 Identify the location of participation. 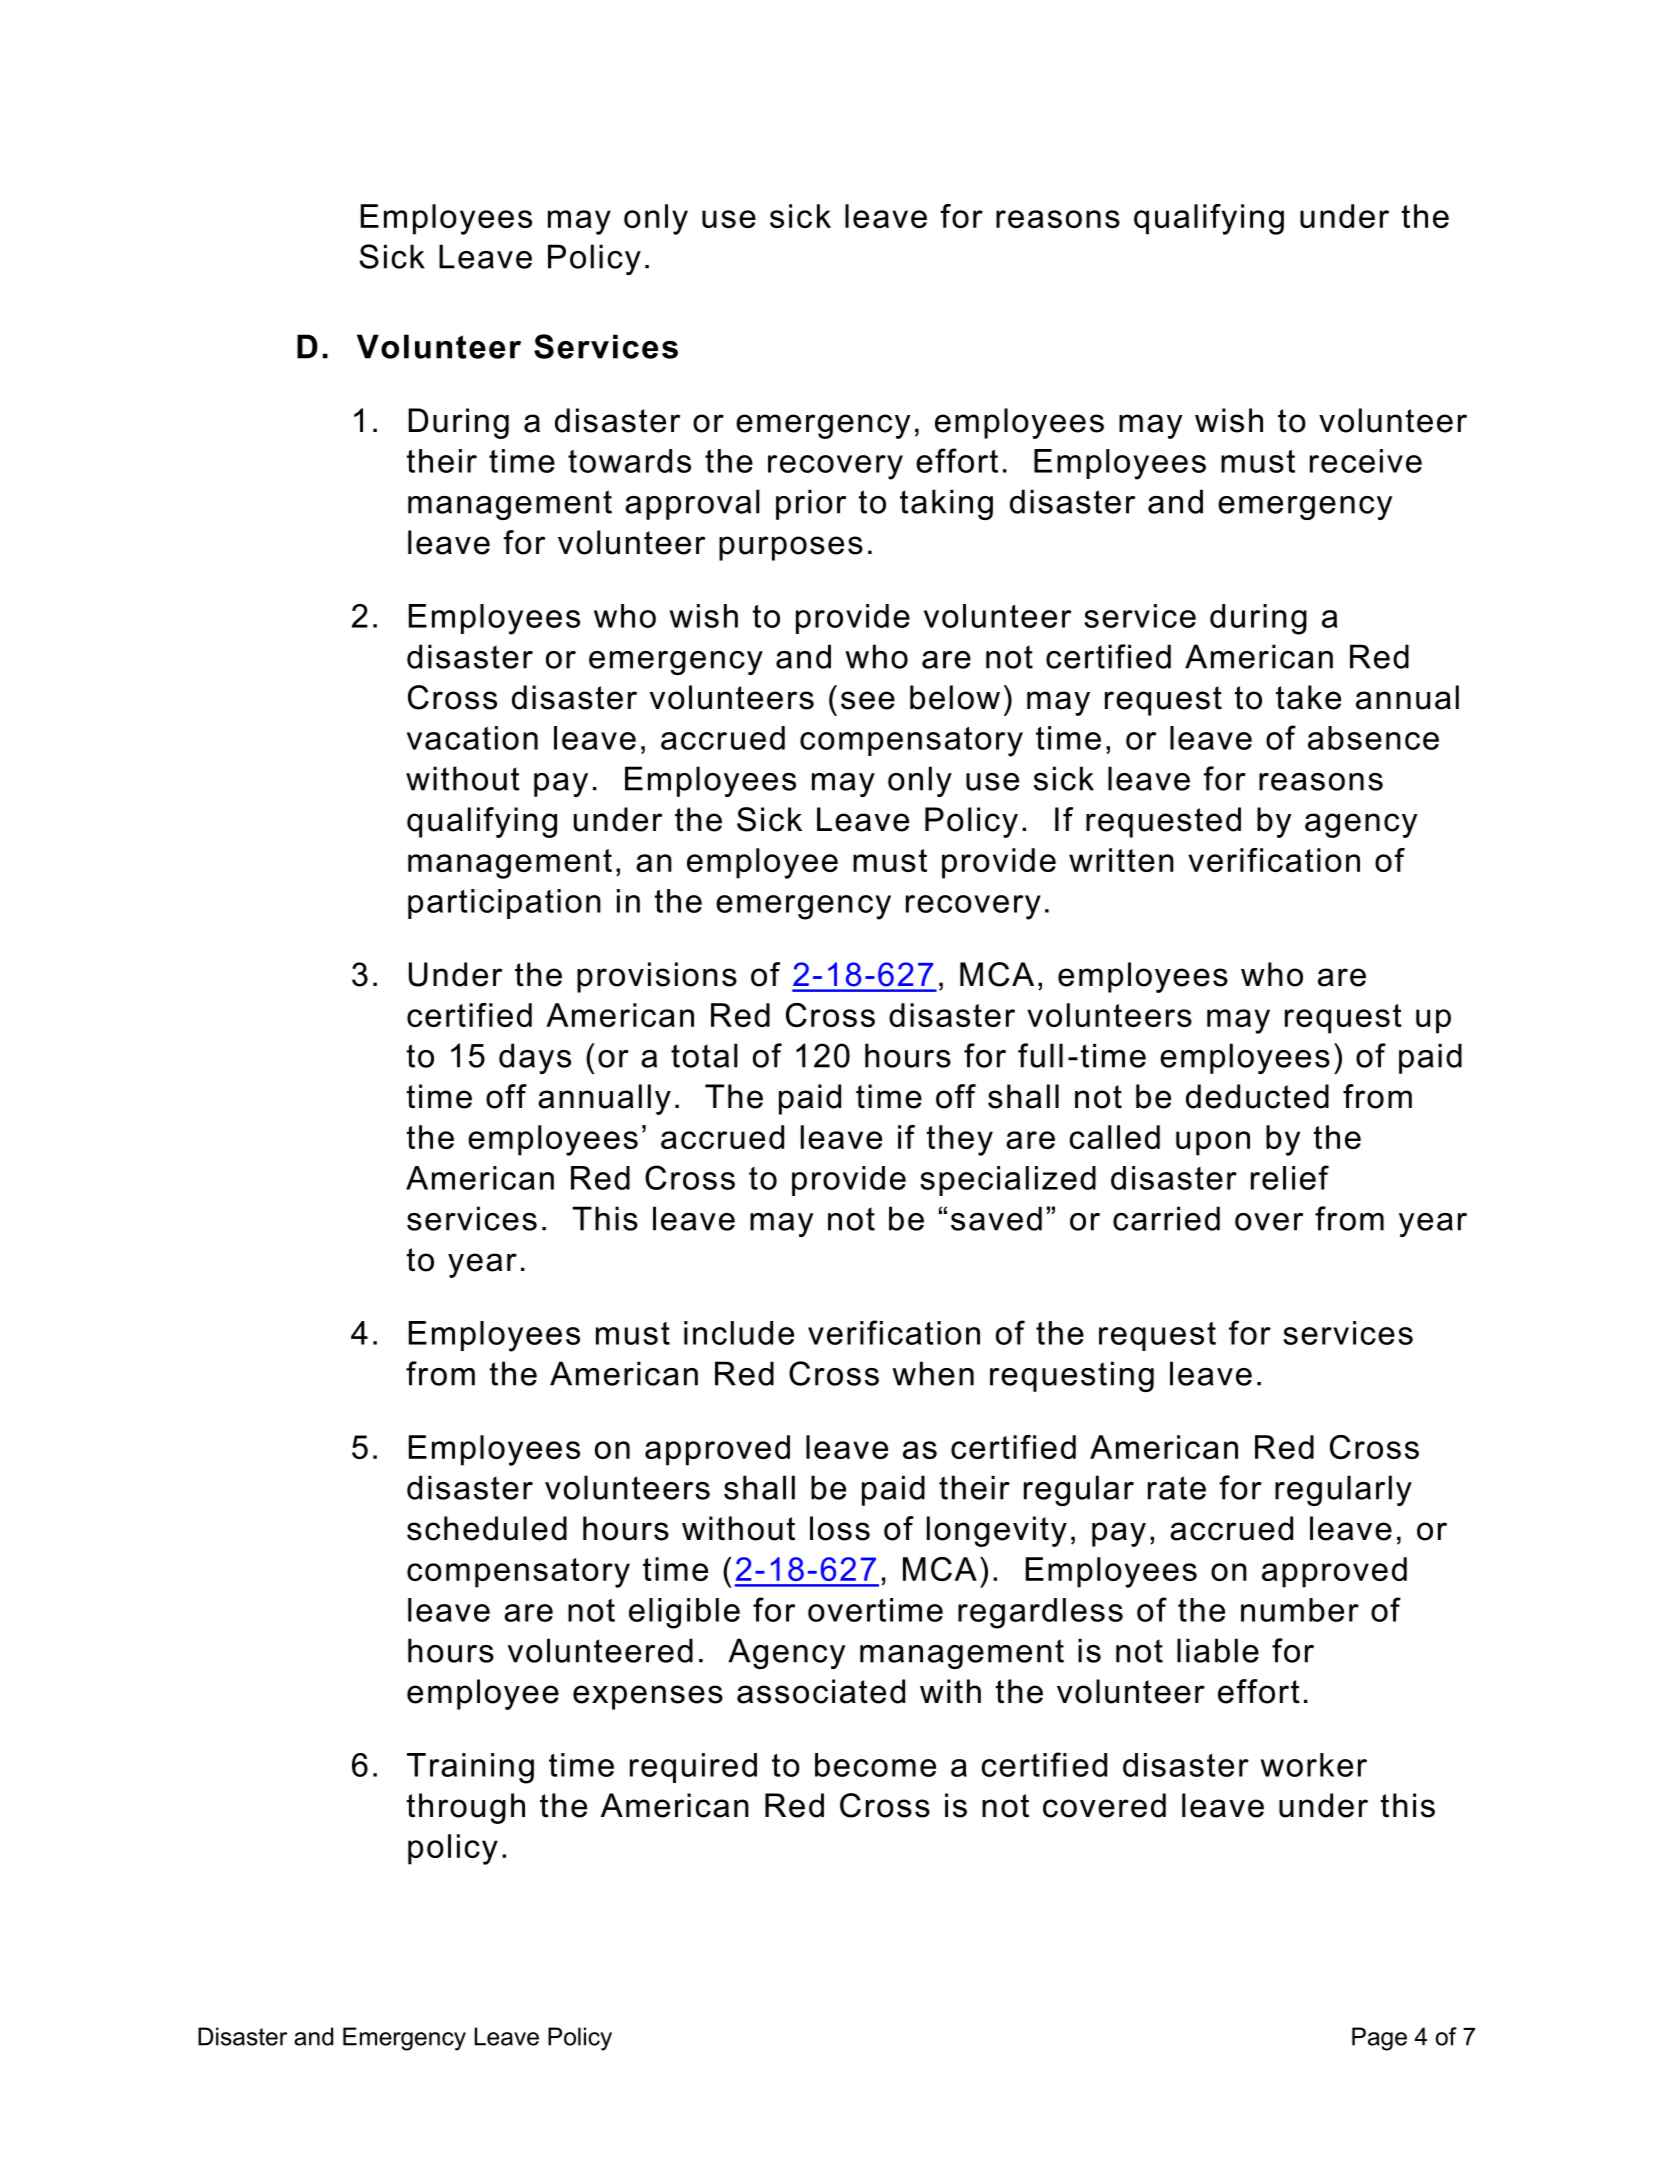
(504, 904).
